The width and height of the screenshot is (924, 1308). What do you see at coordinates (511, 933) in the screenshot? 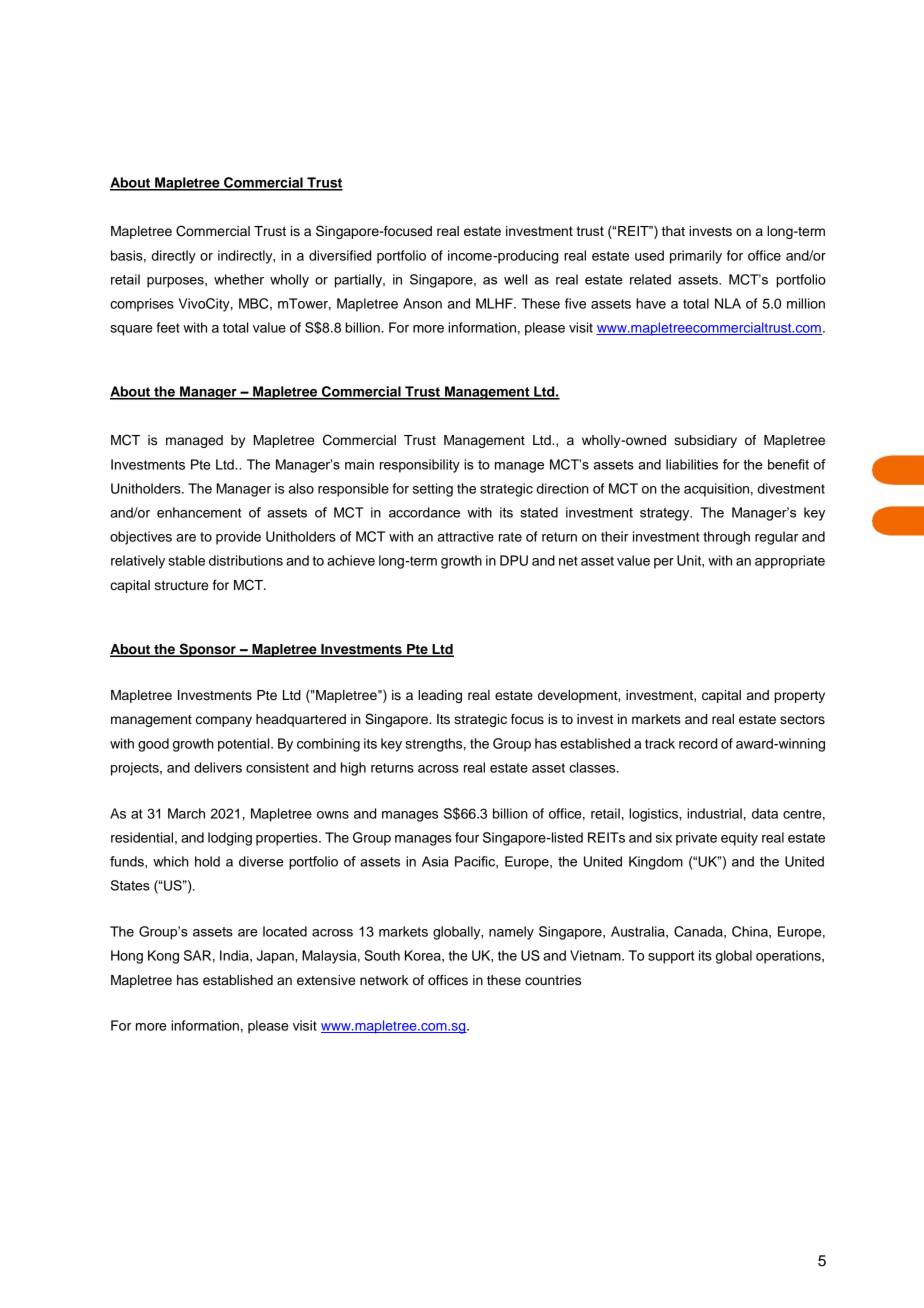
I see `namely` at bounding box center [511, 933].
